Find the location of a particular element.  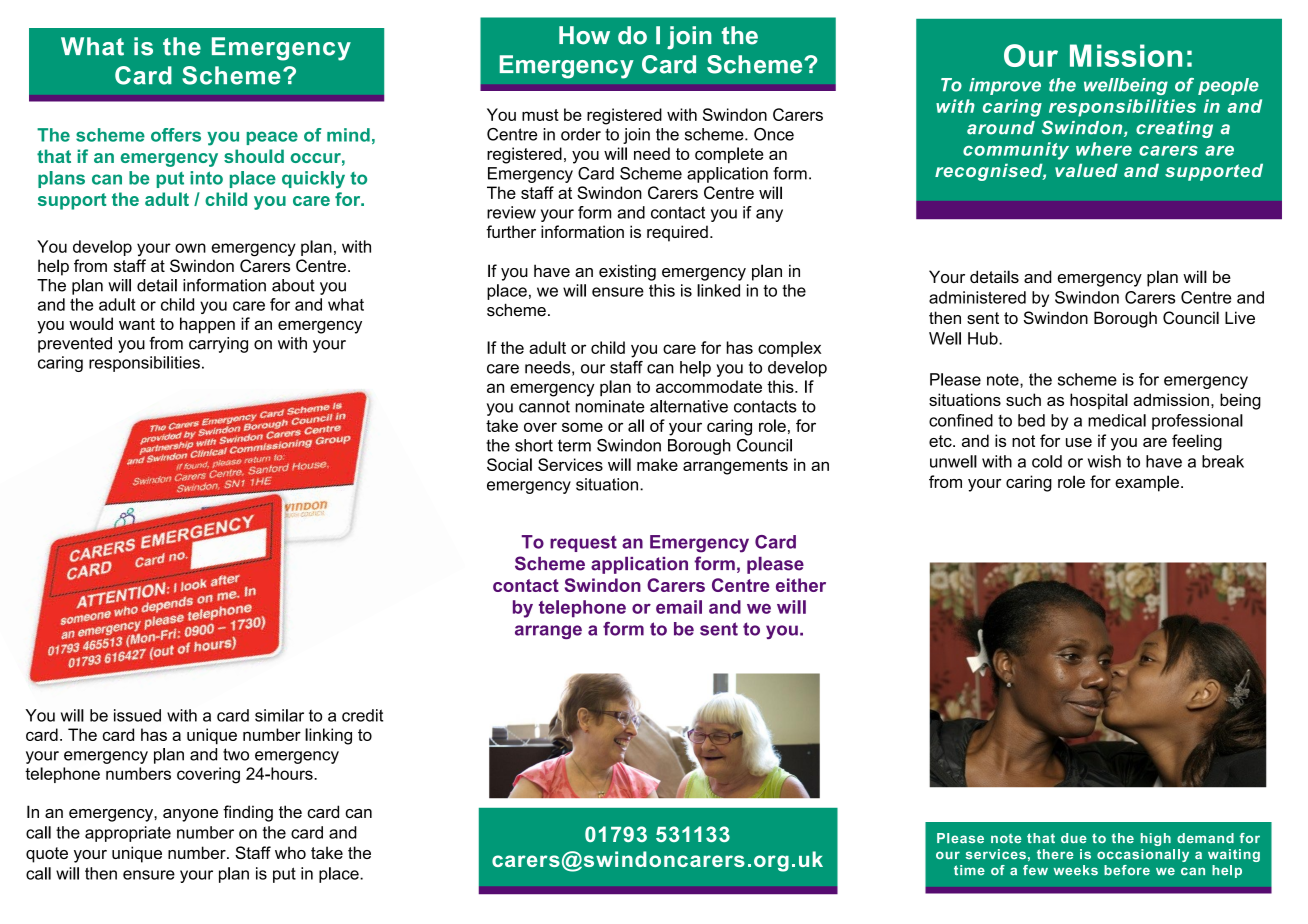

issued is located at coordinates (137, 715).
